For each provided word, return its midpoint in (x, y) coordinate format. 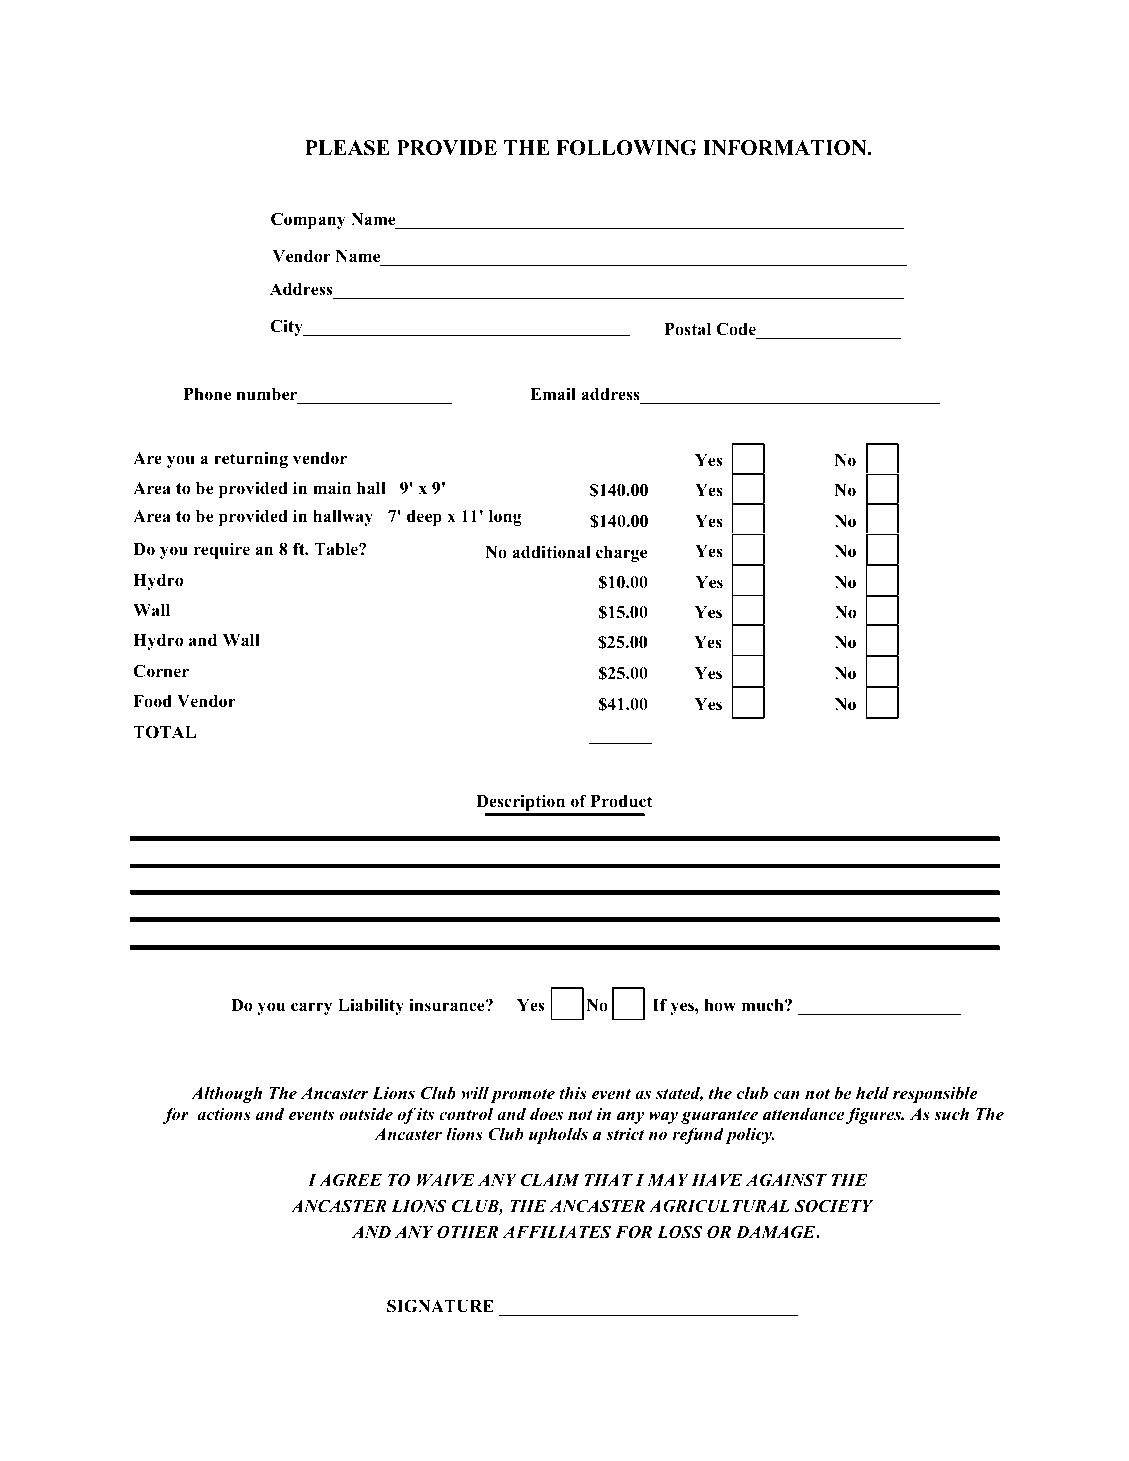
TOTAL (164, 732)
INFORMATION (786, 148)
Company (308, 220)
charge (621, 554)
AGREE (350, 1180)
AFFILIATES (556, 1232)
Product (622, 801)
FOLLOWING (626, 148)
